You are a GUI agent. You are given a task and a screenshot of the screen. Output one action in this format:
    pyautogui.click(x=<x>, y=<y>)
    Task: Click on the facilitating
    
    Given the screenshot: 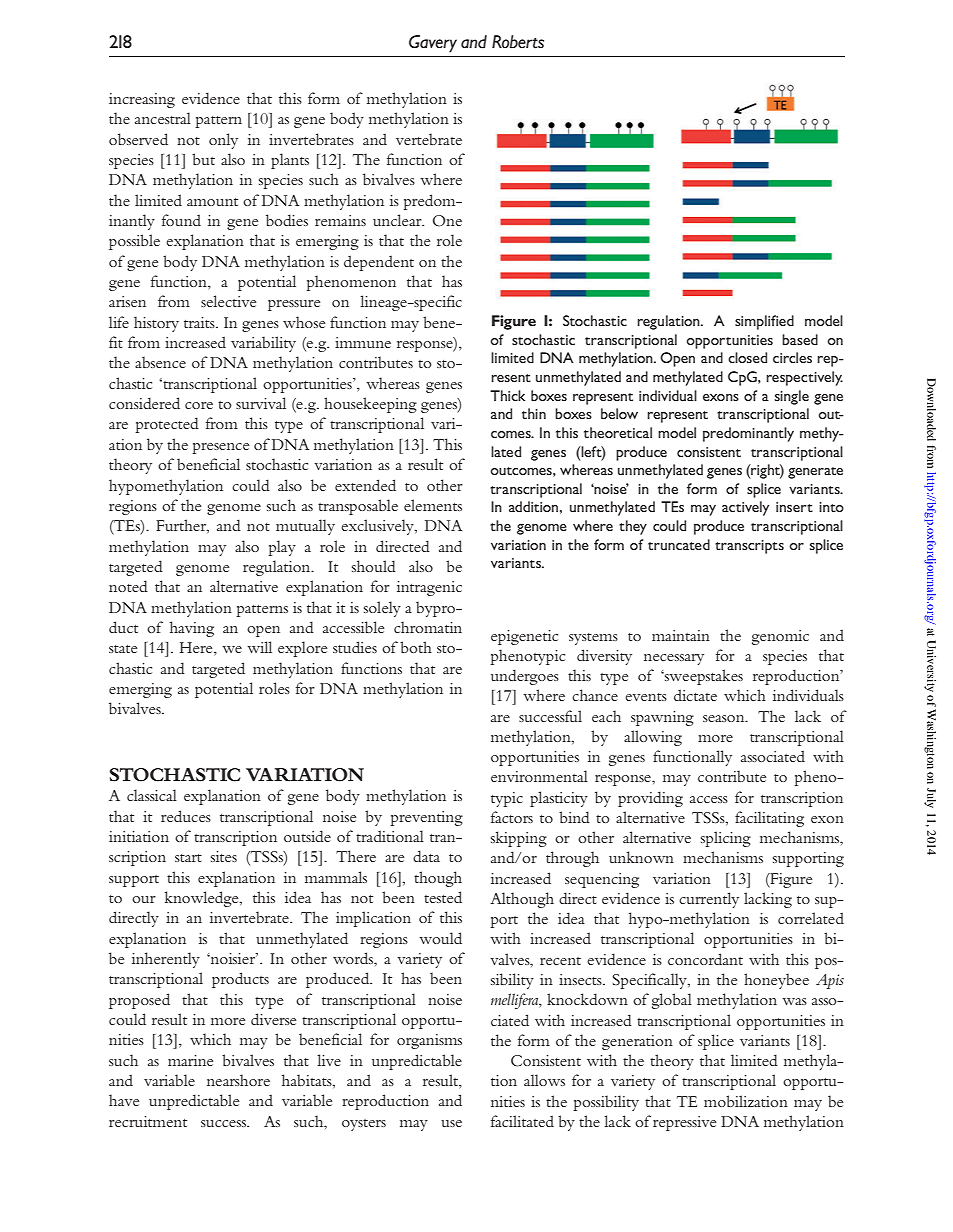 What is the action you would take?
    pyautogui.click(x=769, y=819)
